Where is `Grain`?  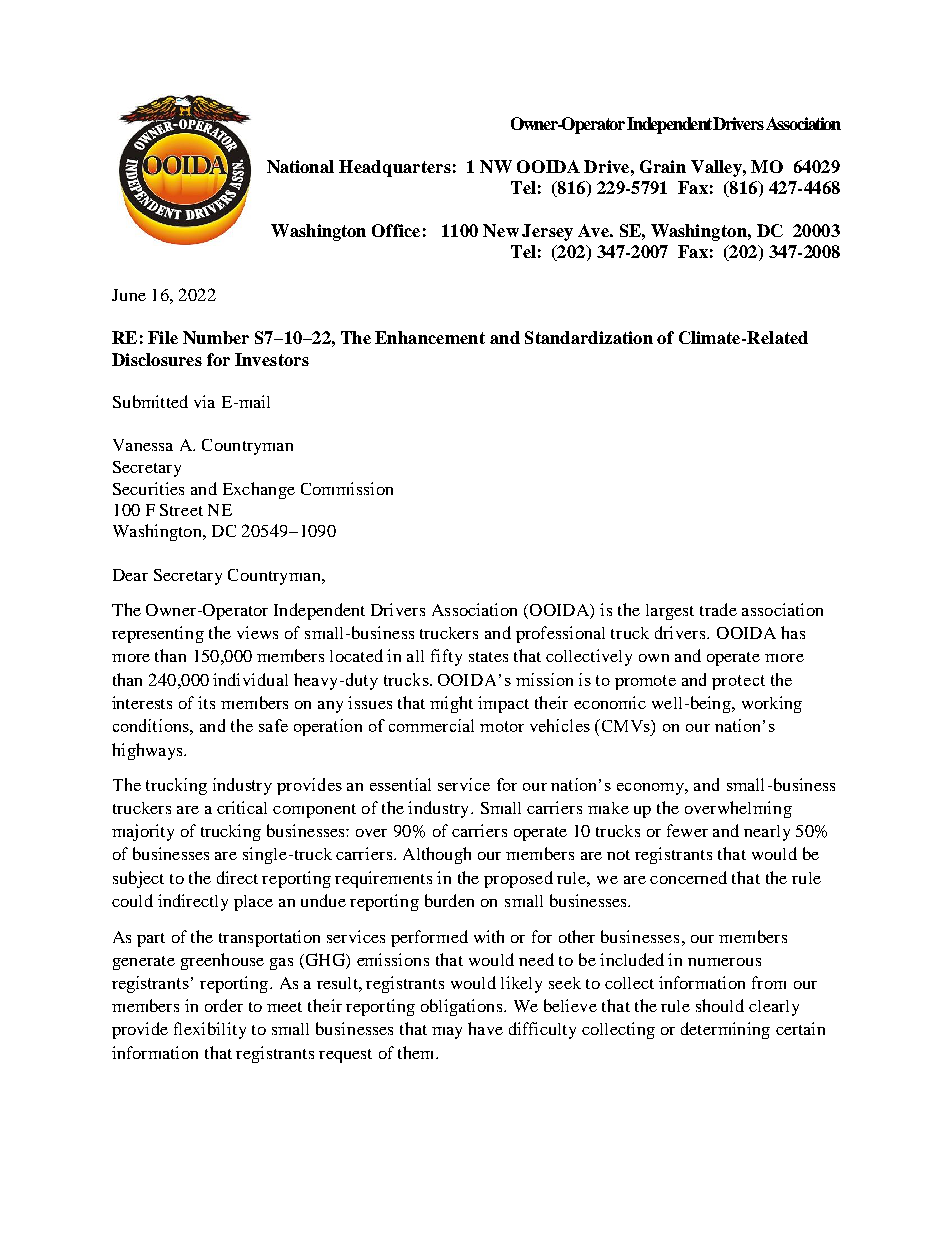 Grain is located at coordinates (663, 166).
